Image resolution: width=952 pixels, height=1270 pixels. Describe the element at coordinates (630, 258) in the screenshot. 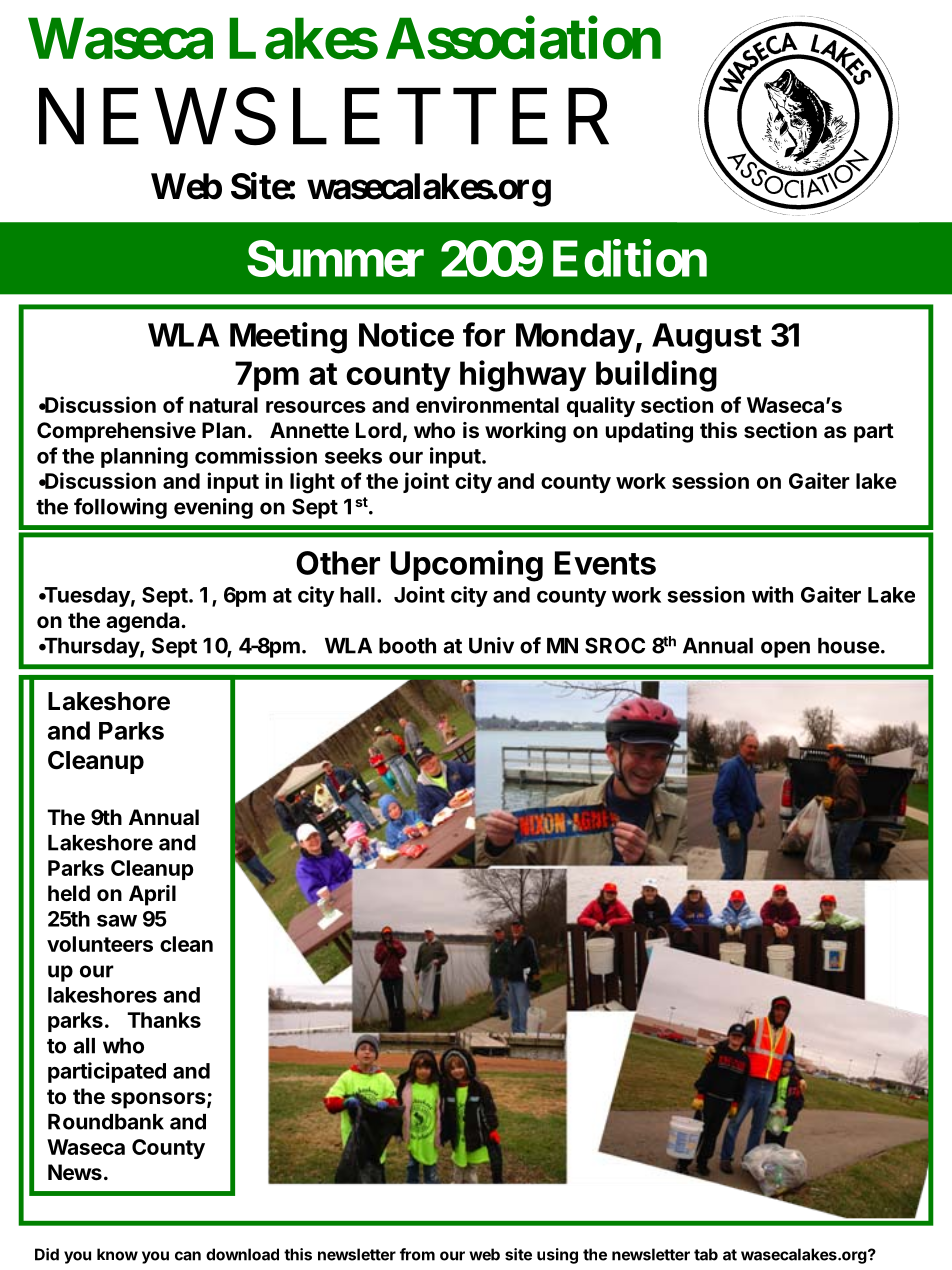

I see `Edition` at that location.
